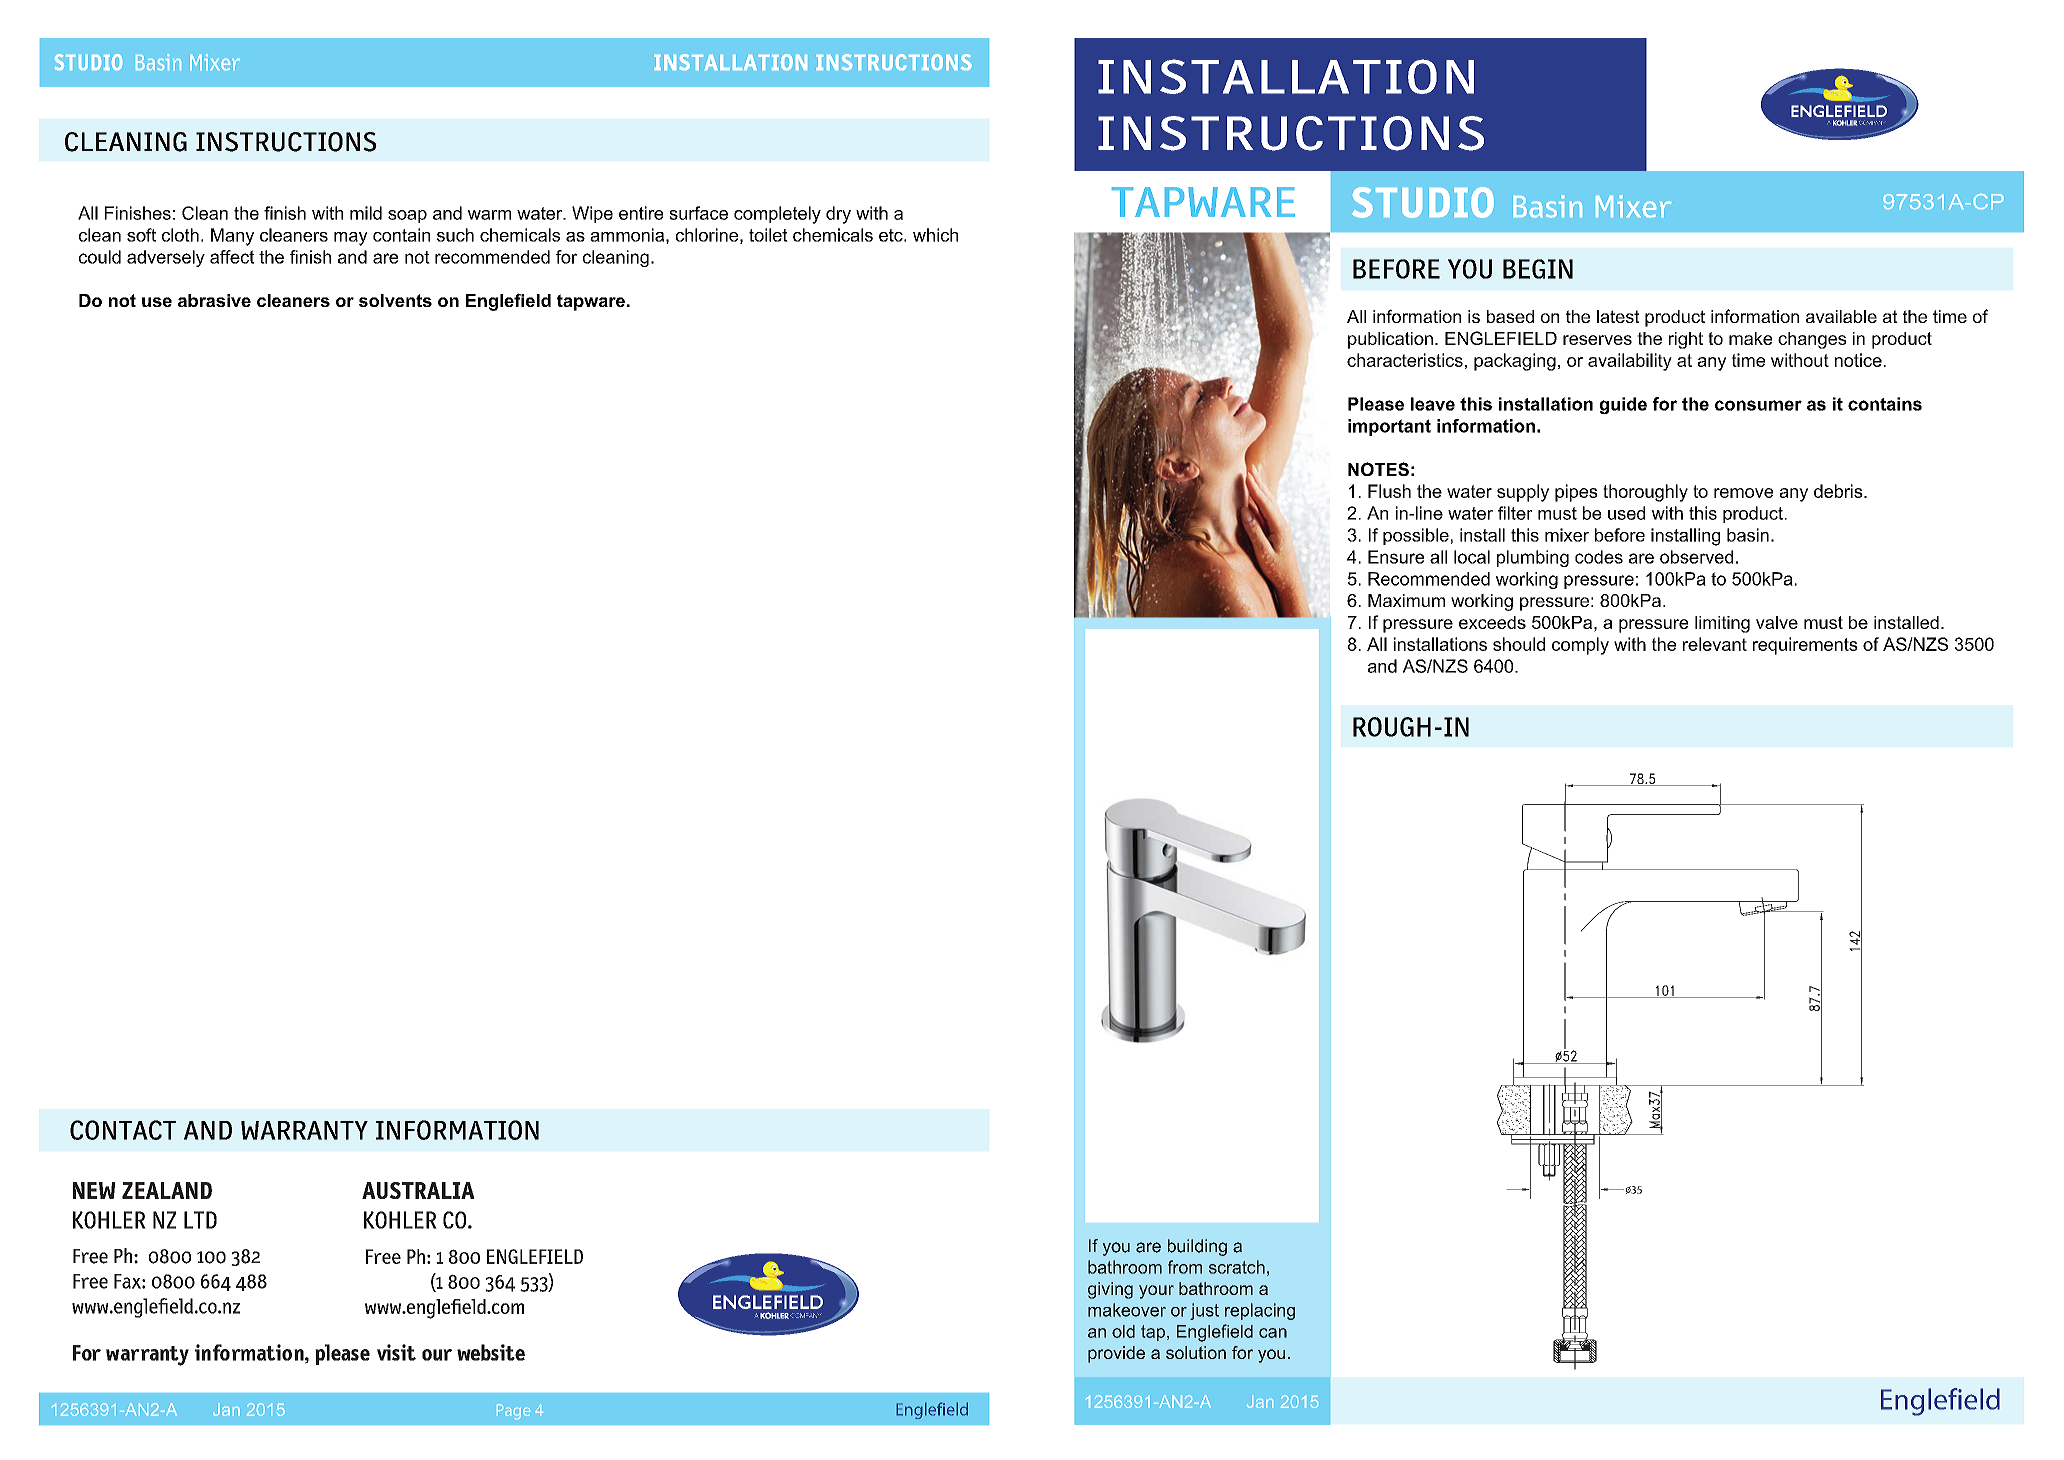 The image size is (2064, 1460). What do you see at coordinates (123, 1130) in the image?
I see `CONTACT` at bounding box center [123, 1130].
